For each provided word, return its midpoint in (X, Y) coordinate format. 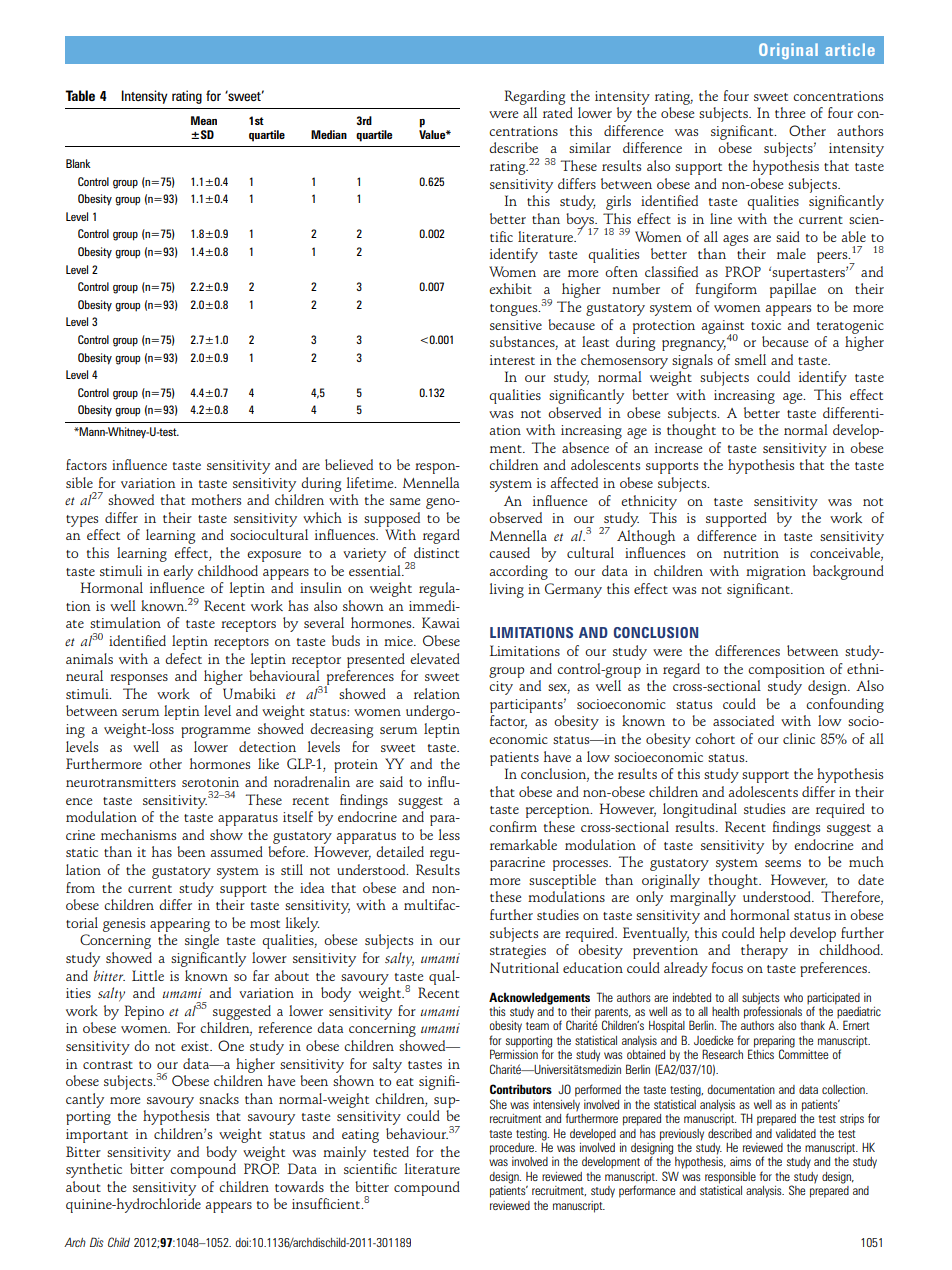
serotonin (210, 782)
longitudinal (700, 810)
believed (349, 464)
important (97, 1136)
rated (558, 112)
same (405, 501)
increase (678, 448)
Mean (204, 120)
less (449, 834)
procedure (513, 1149)
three (790, 112)
